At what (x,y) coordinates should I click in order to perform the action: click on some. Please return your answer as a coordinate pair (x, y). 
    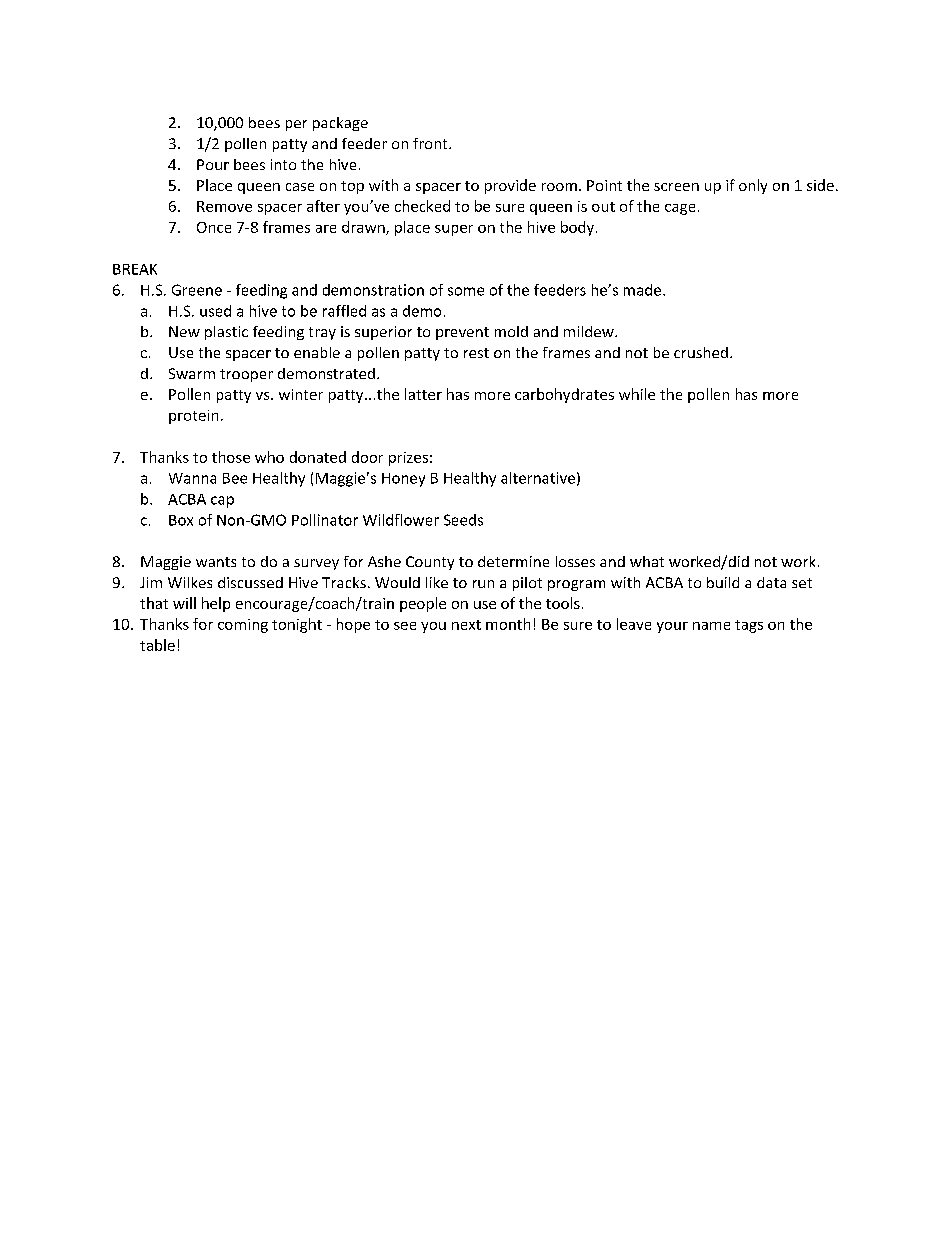
    Looking at the image, I should click on (466, 291).
